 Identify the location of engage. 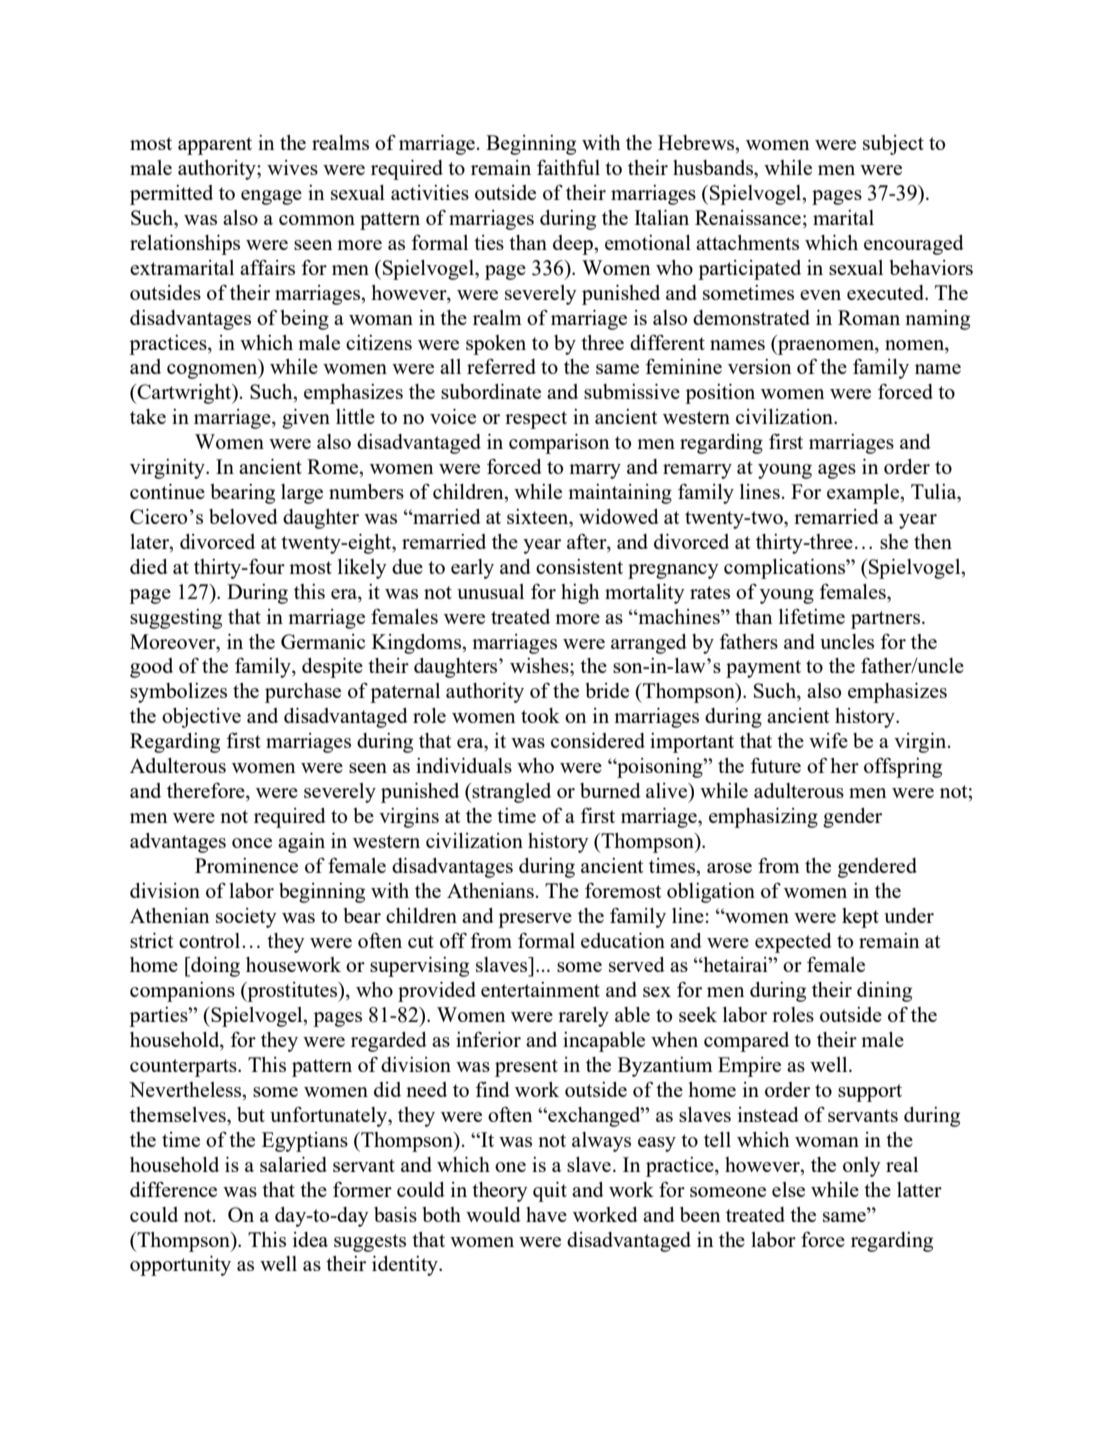
(271, 197).
